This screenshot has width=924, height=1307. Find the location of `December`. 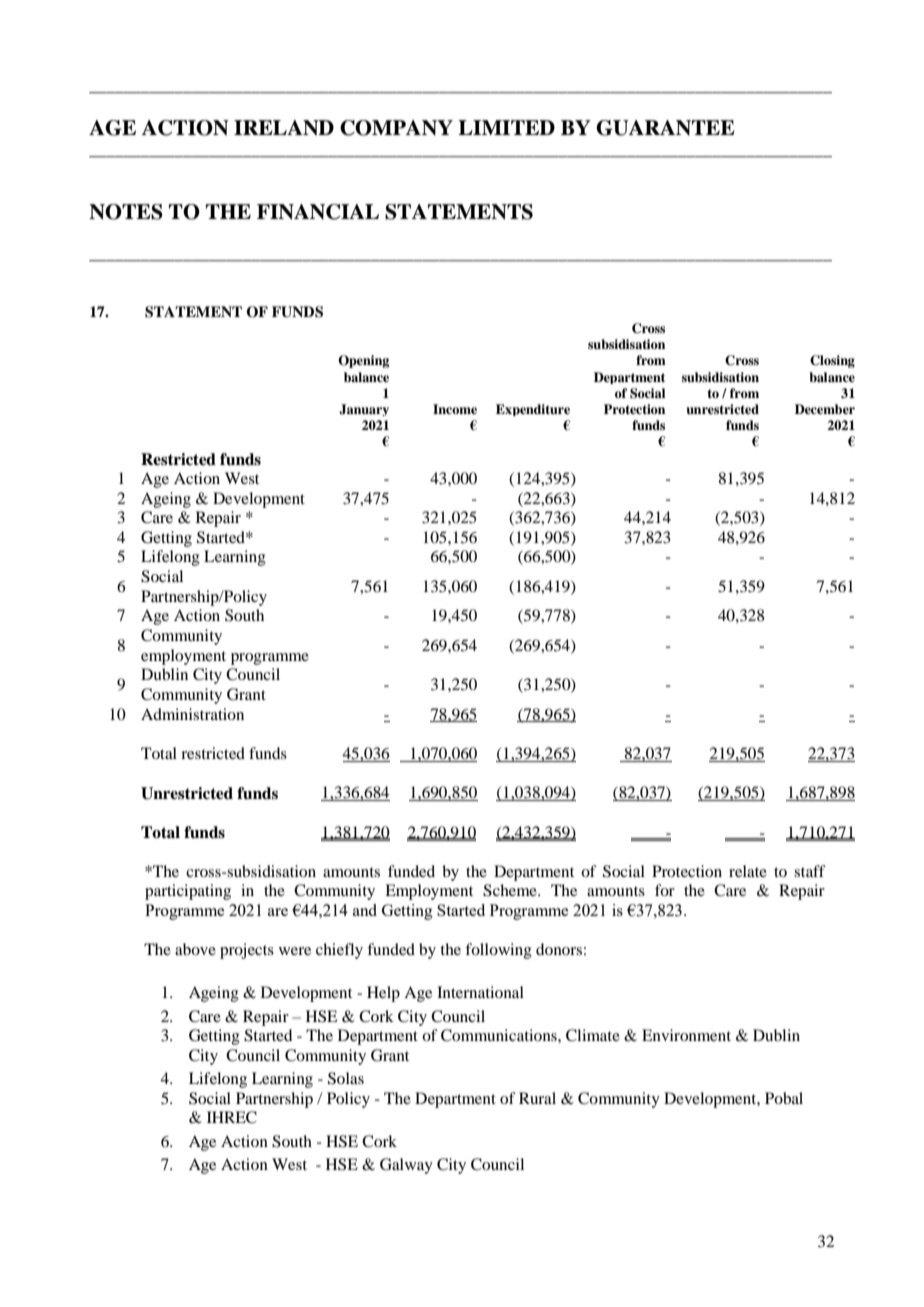

December is located at coordinates (825, 409).
